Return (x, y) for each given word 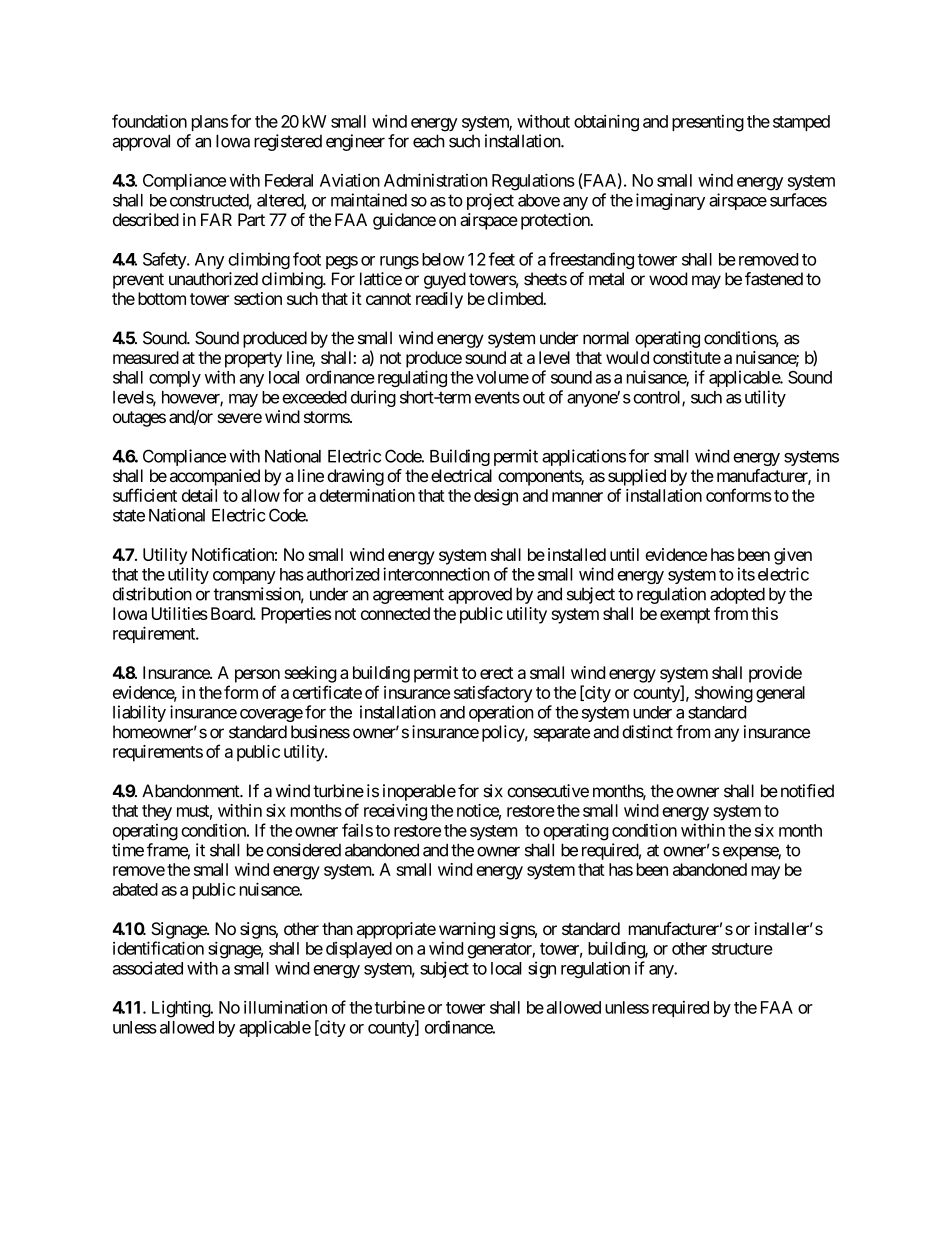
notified (807, 791)
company (244, 577)
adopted (737, 595)
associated (147, 968)
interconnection (436, 574)
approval (141, 142)
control (658, 398)
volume (502, 377)
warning (467, 930)
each (429, 141)
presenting (708, 123)
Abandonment (191, 791)
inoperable (419, 792)
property (253, 360)
